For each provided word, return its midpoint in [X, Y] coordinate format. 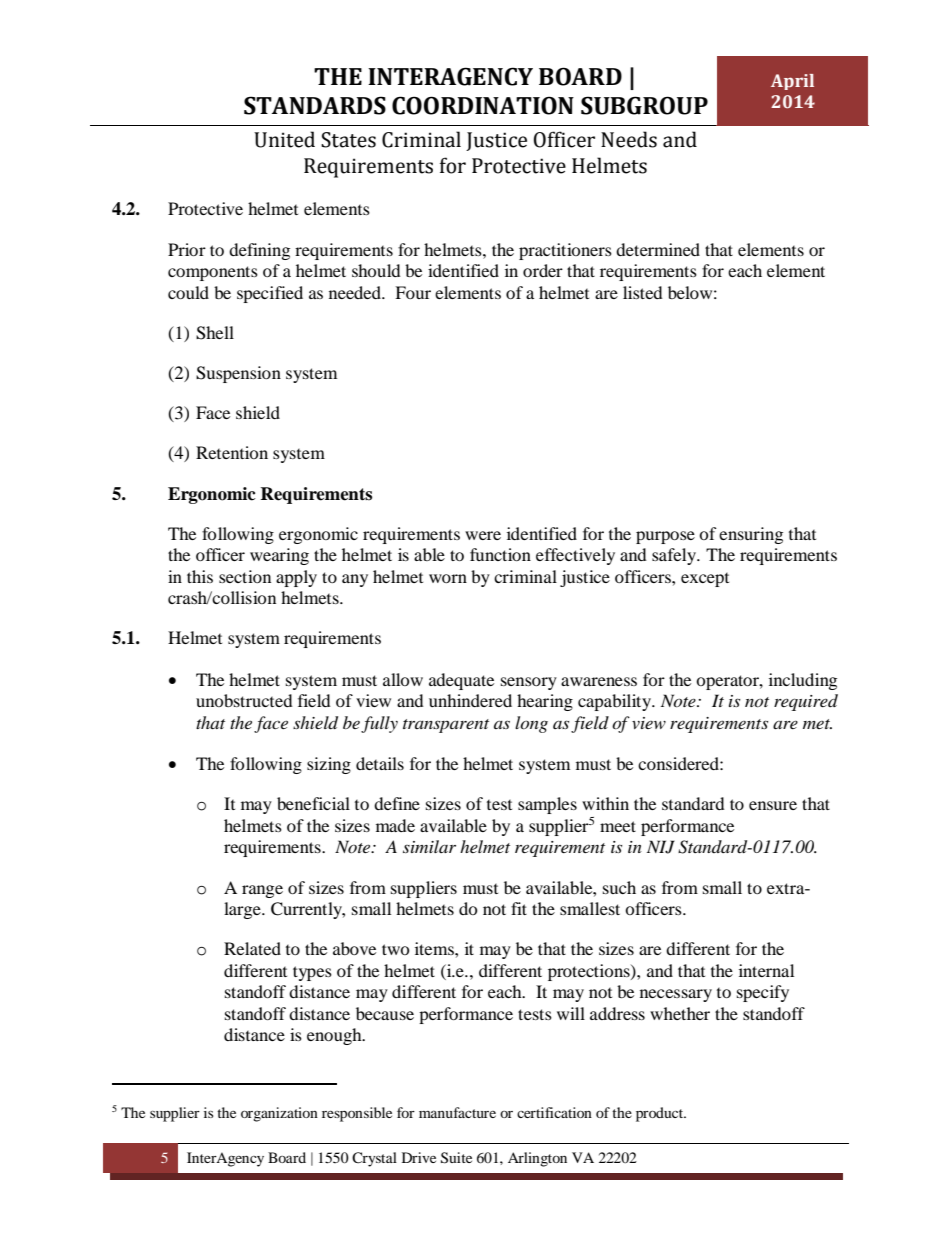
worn [448, 578]
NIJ [661, 847]
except [705, 580]
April [792, 82]
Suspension [238, 374]
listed [643, 292]
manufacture [457, 1112]
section [245, 576]
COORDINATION [483, 105]
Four [413, 292]
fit [519, 908]
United [284, 139]
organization [279, 1114]
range [262, 891]
